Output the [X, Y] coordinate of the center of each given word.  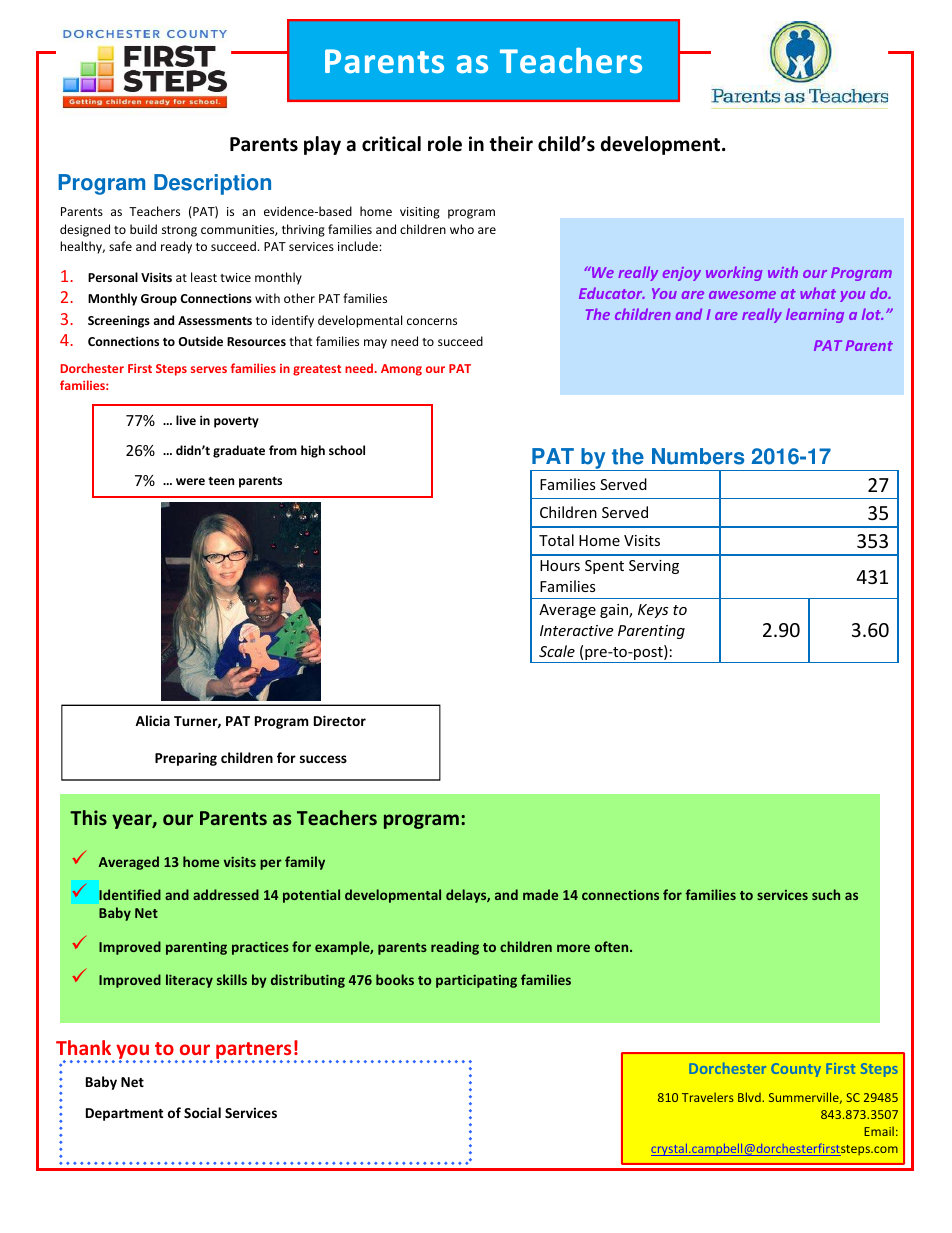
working [734, 273]
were [190, 481]
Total [556, 540]
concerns [432, 321]
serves [209, 369]
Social [202, 1112]
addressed [226, 894]
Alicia [152, 720]
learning [815, 315]
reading [455, 948]
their [511, 144]
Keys [653, 611]
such [826, 894]
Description [212, 184]
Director [340, 720]
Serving [654, 567]
